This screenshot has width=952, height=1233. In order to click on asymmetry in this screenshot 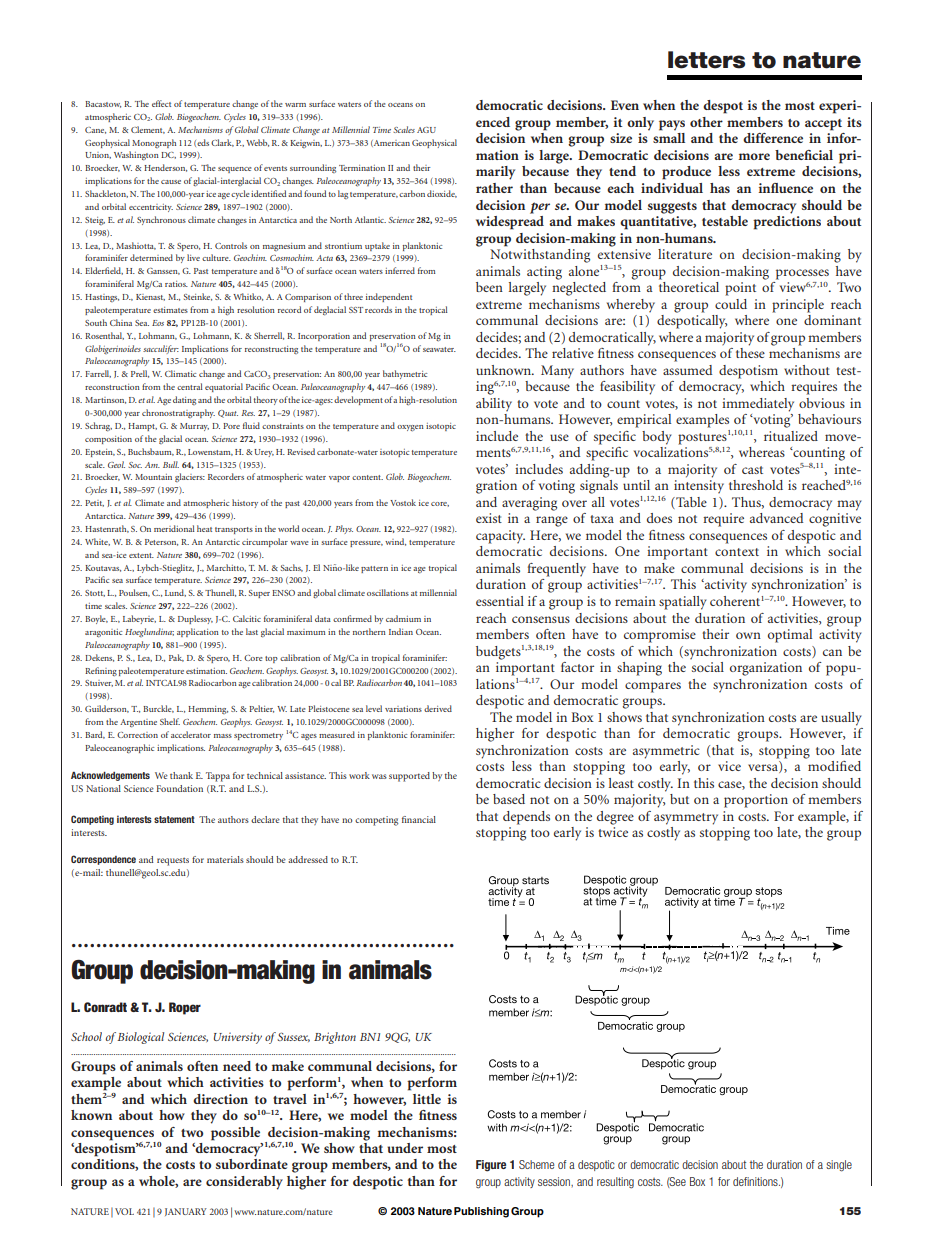, I will do `click(686, 819)`.
